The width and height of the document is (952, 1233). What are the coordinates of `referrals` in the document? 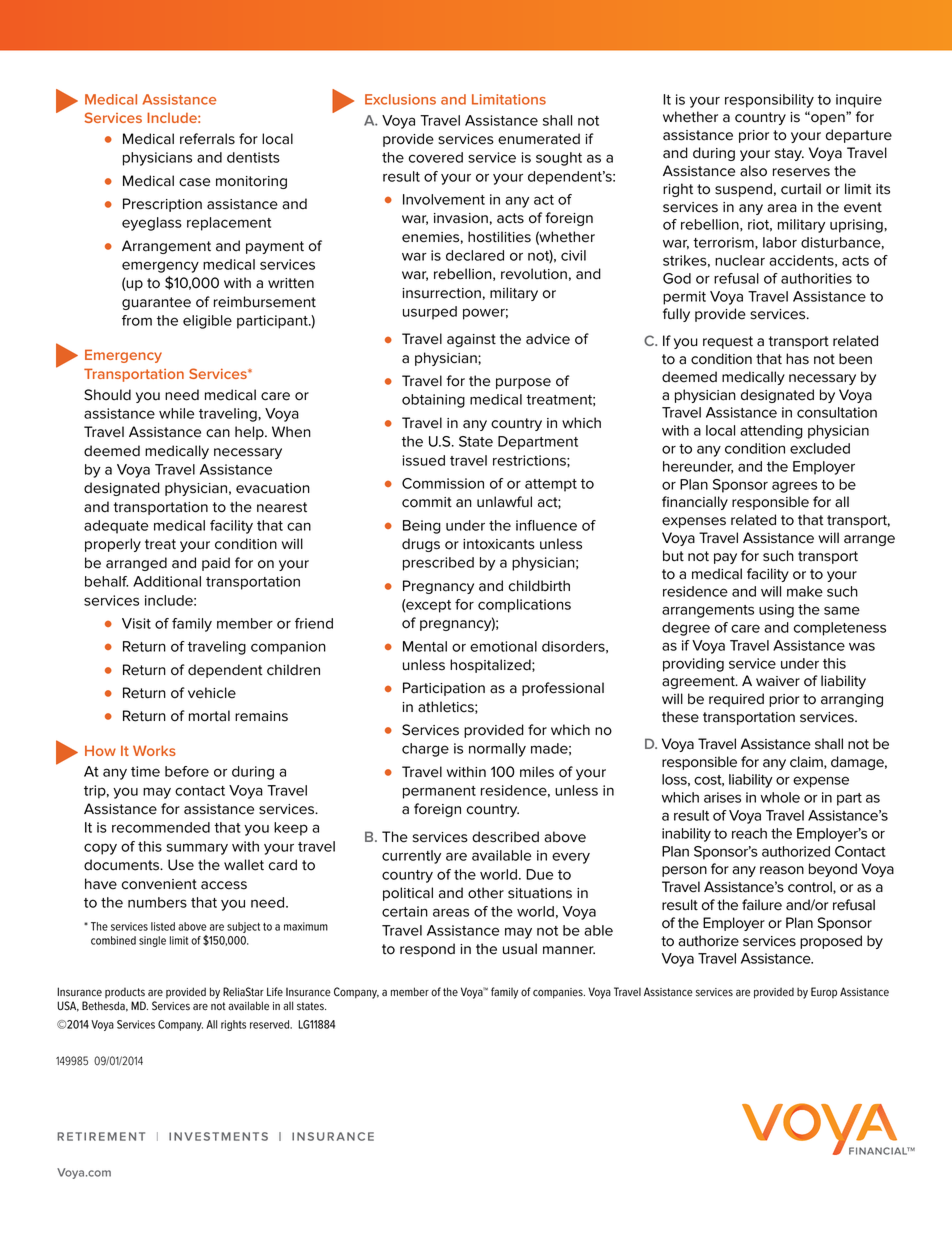 It's located at (207, 139).
